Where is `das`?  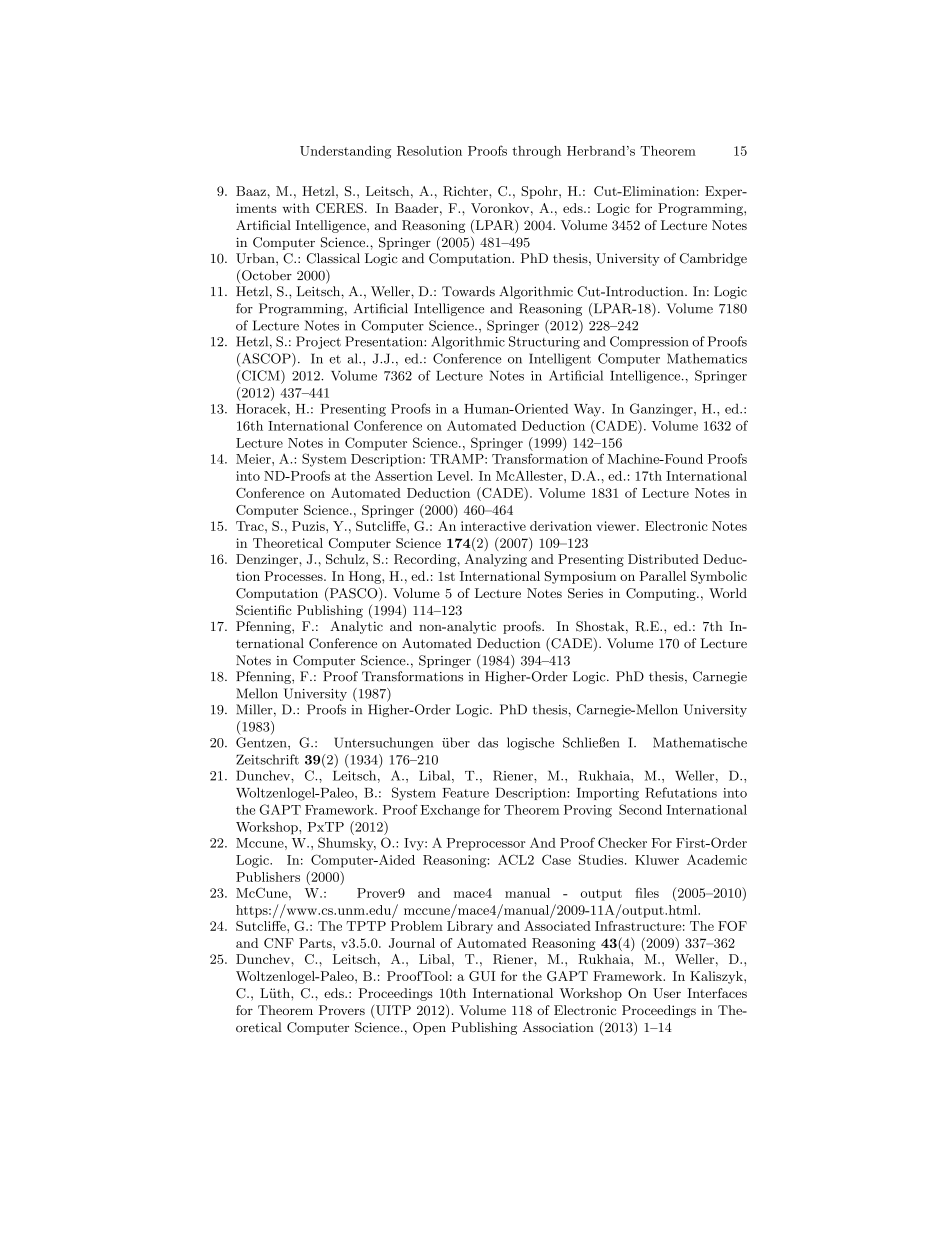
das is located at coordinates (488, 742).
